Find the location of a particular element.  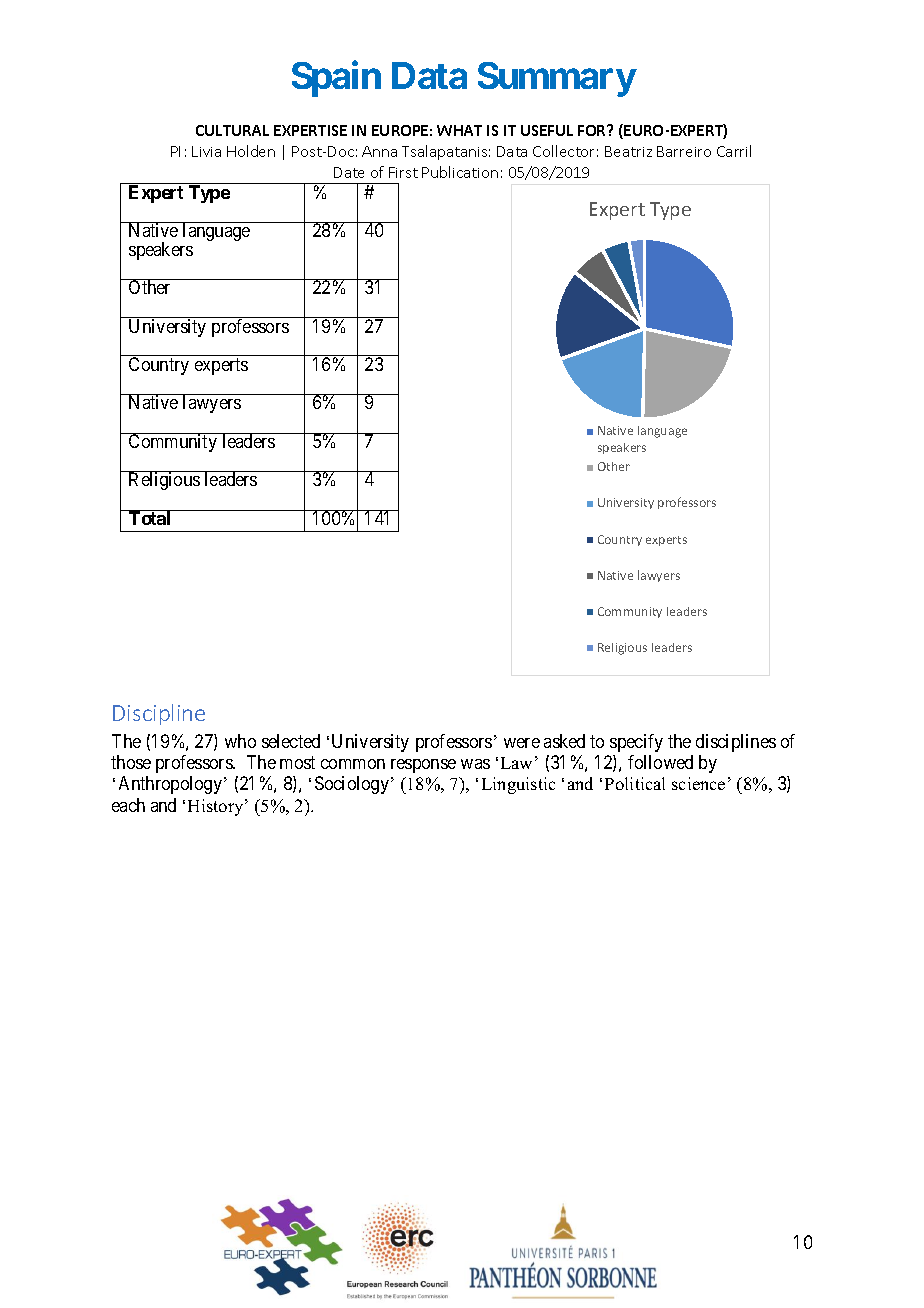

First is located at coordinates (403, 172).
